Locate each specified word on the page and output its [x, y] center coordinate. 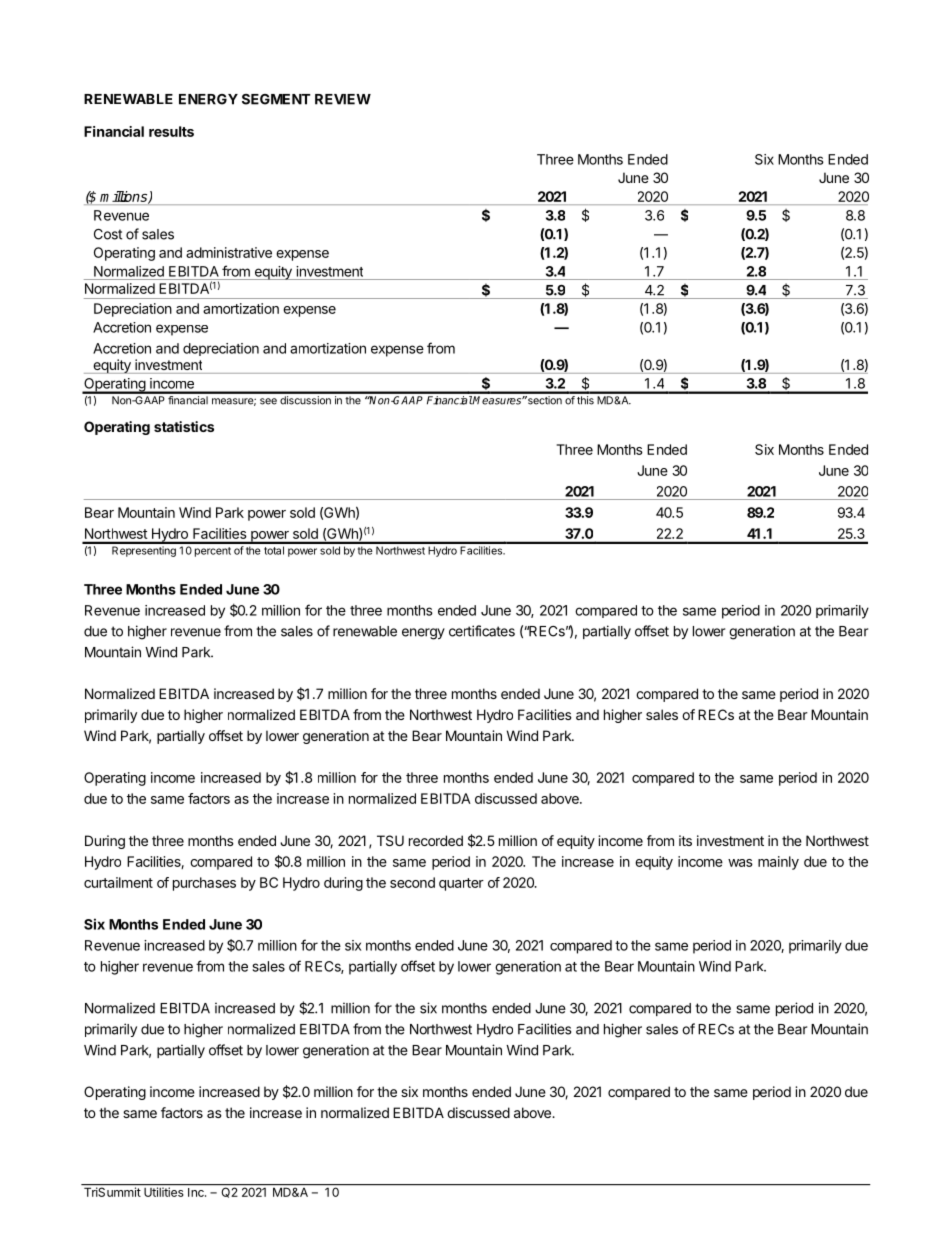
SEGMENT [276, 99]
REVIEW [343, 99]
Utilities [164, 1192]
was [740, 863]
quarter [461, 884]
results [171, 131]
